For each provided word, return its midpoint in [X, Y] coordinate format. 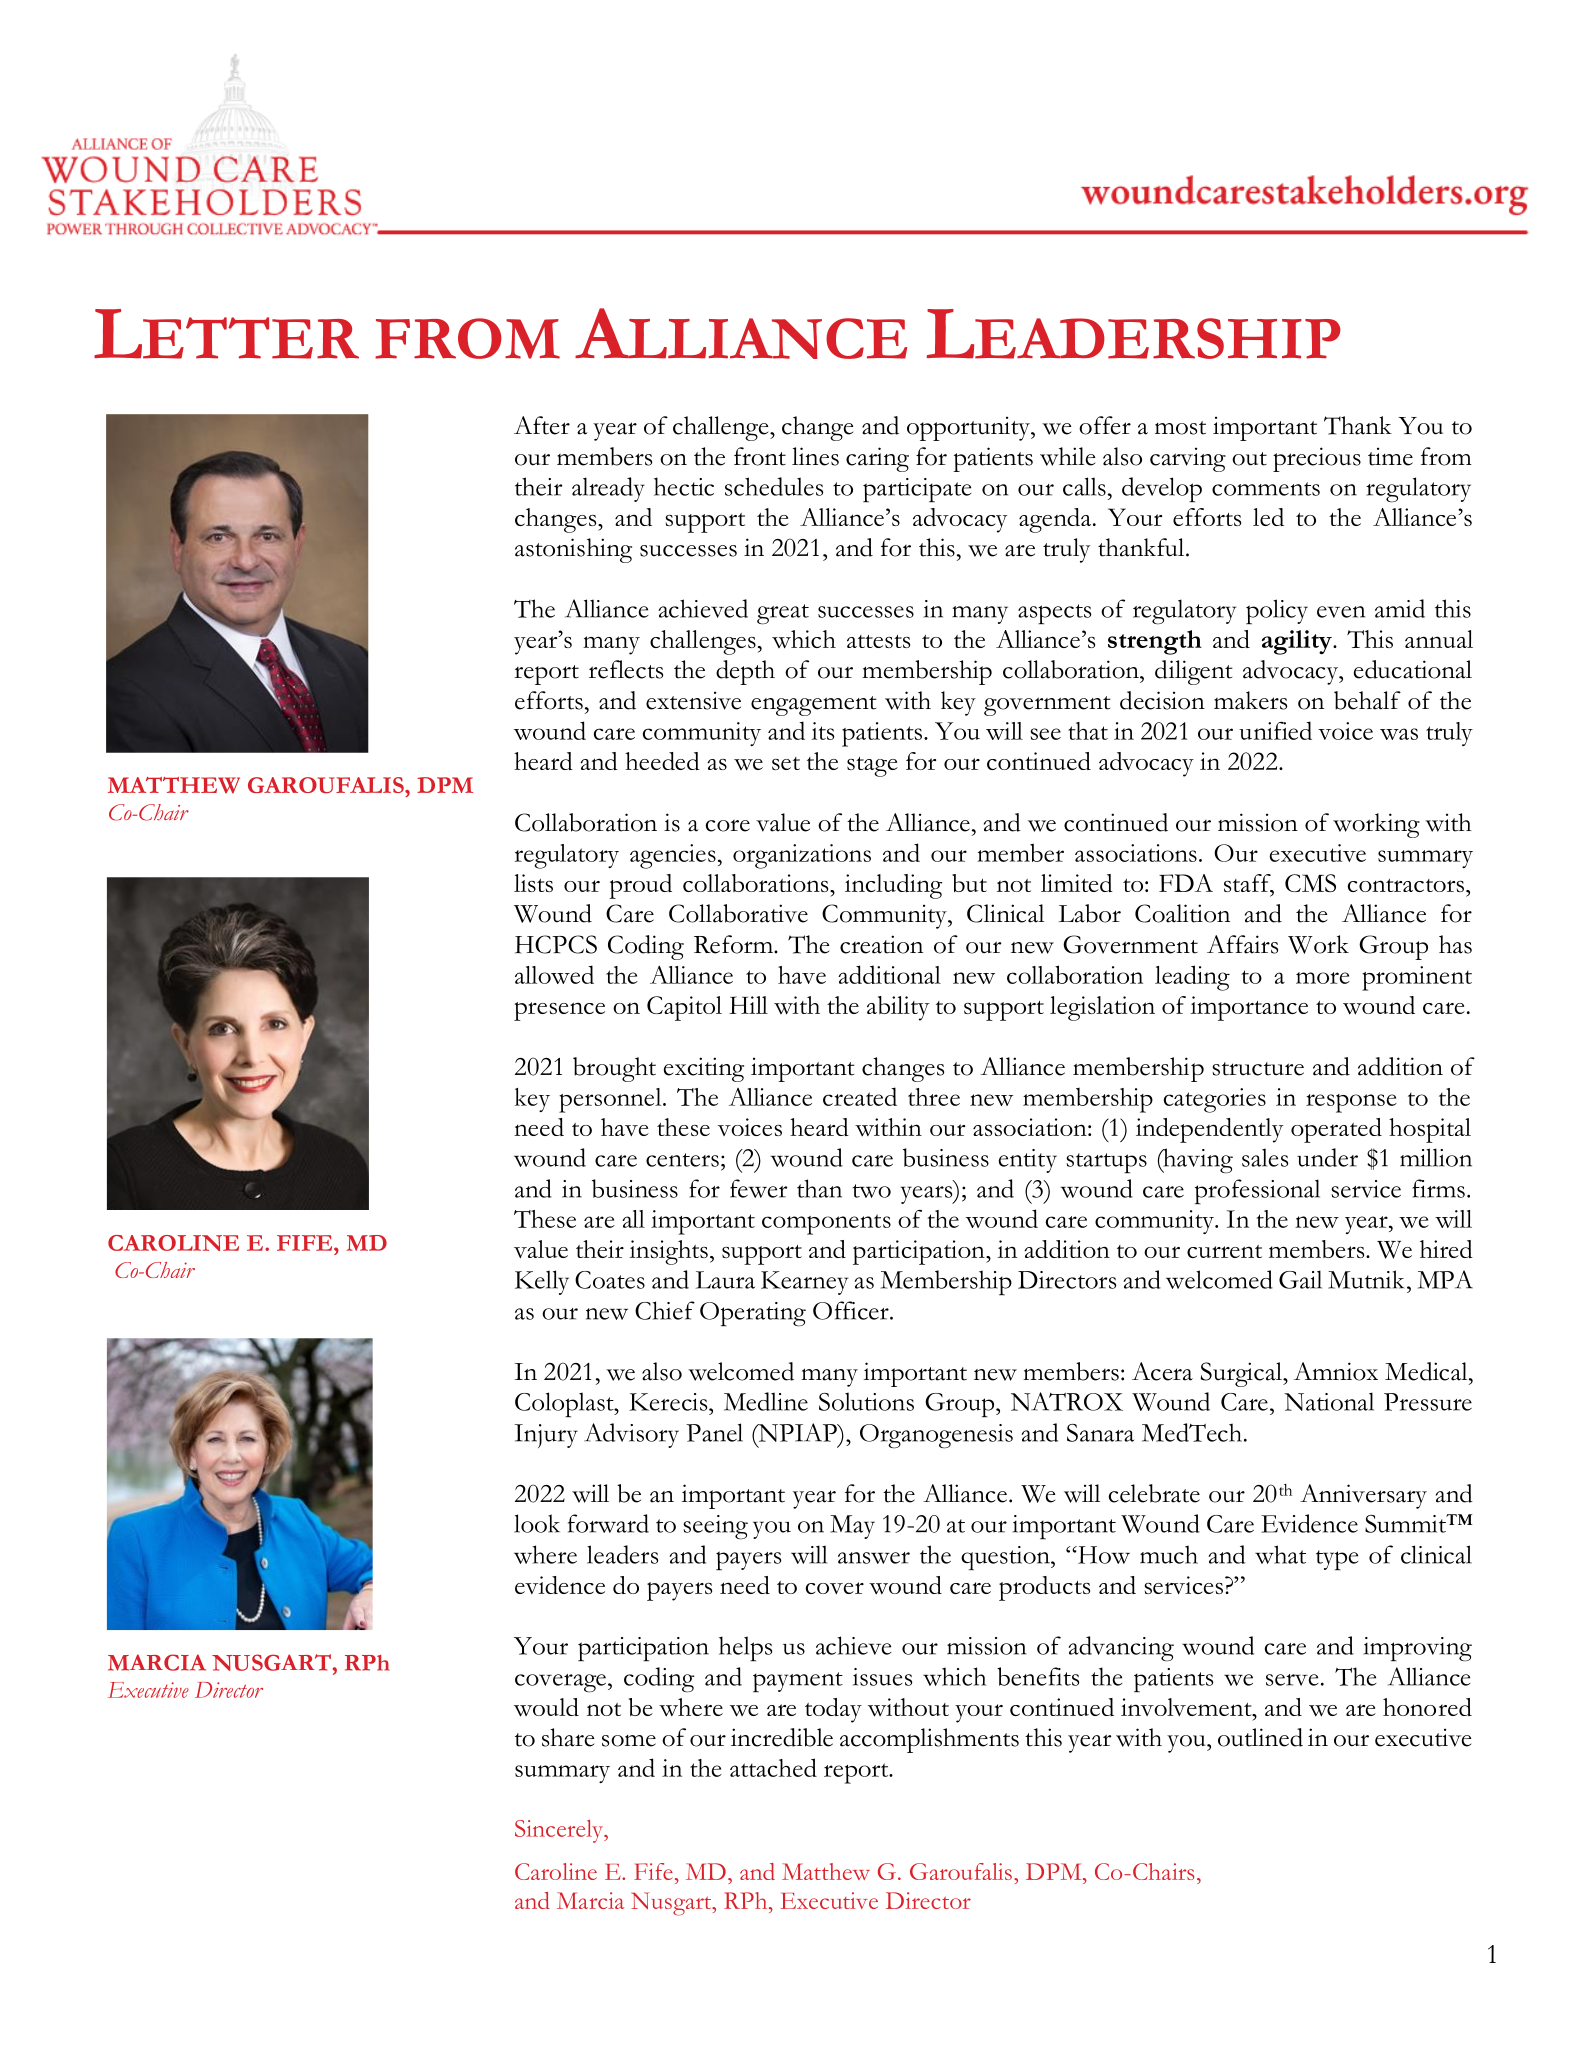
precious [1317, 459]
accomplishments [929, 1740]
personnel [611, 1100]
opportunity [969, 428]
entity [1028, 1161]
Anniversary [1363, 1496]
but [969, 883]
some [629, 1741]
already [608, 489]
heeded [662, 761]
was [1399, 734]
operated [1336, 1130]
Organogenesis [936, 1436]
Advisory [631, 1435]
